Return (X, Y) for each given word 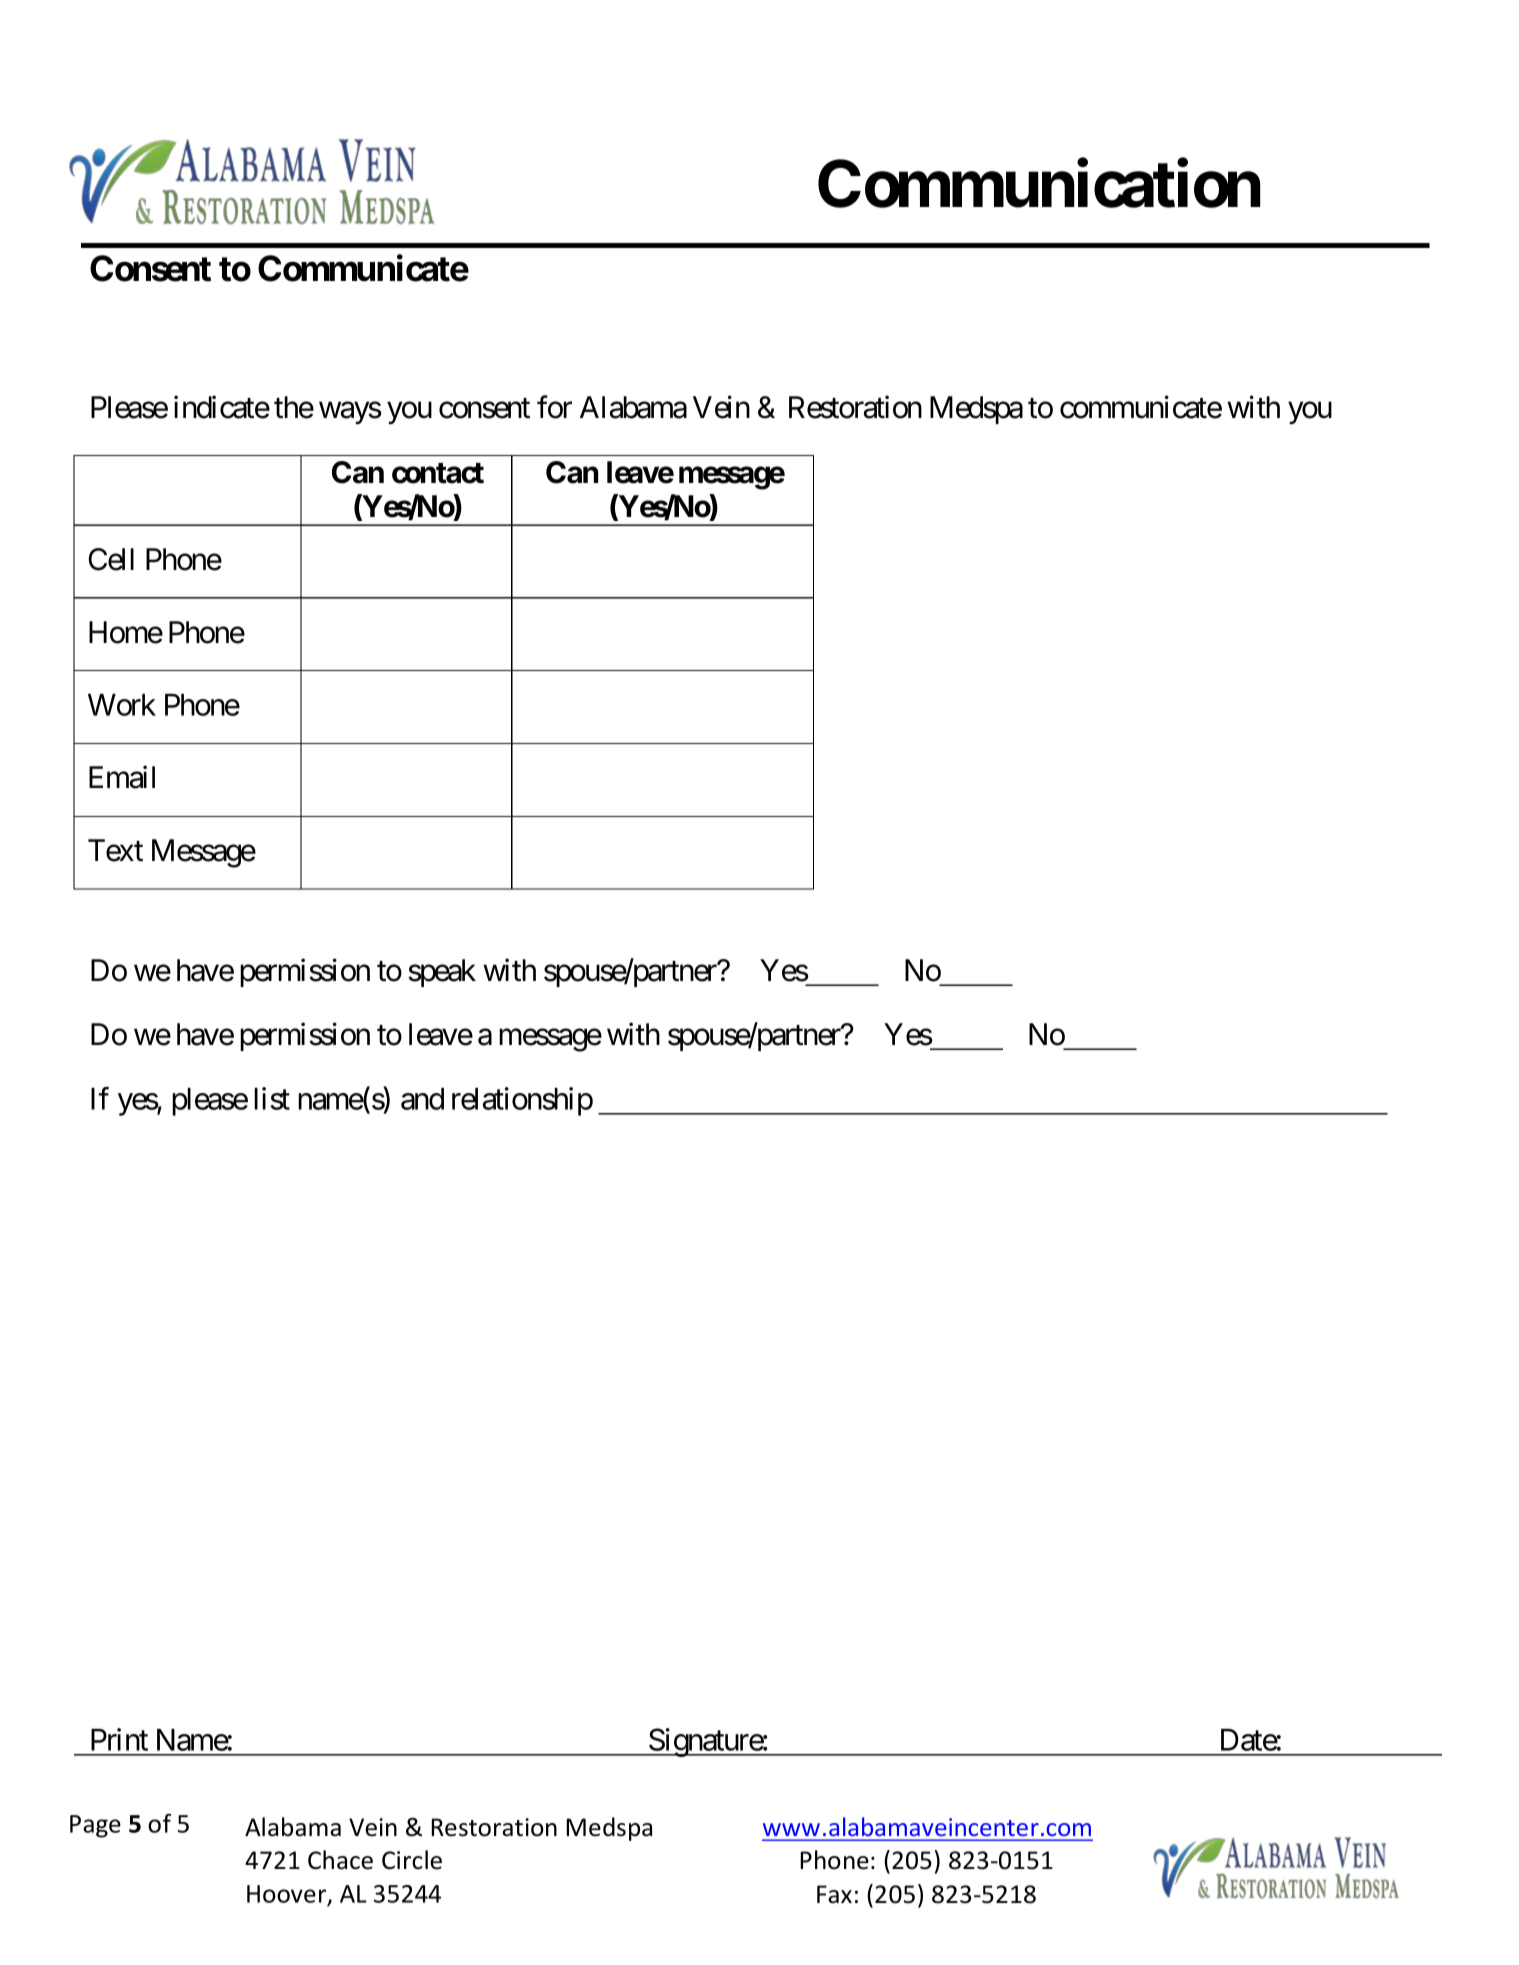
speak (442, 973)
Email (122, 777)
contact (438, 473)
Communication (1039, 184)
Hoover (288, 1895)
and (422, 1099)
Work (122, 705)
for (554, 407)
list (272, 1098)
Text (115, 850)
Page (95, 1826)
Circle (412, 1860)
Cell (111, 559)
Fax (834, 1894)
